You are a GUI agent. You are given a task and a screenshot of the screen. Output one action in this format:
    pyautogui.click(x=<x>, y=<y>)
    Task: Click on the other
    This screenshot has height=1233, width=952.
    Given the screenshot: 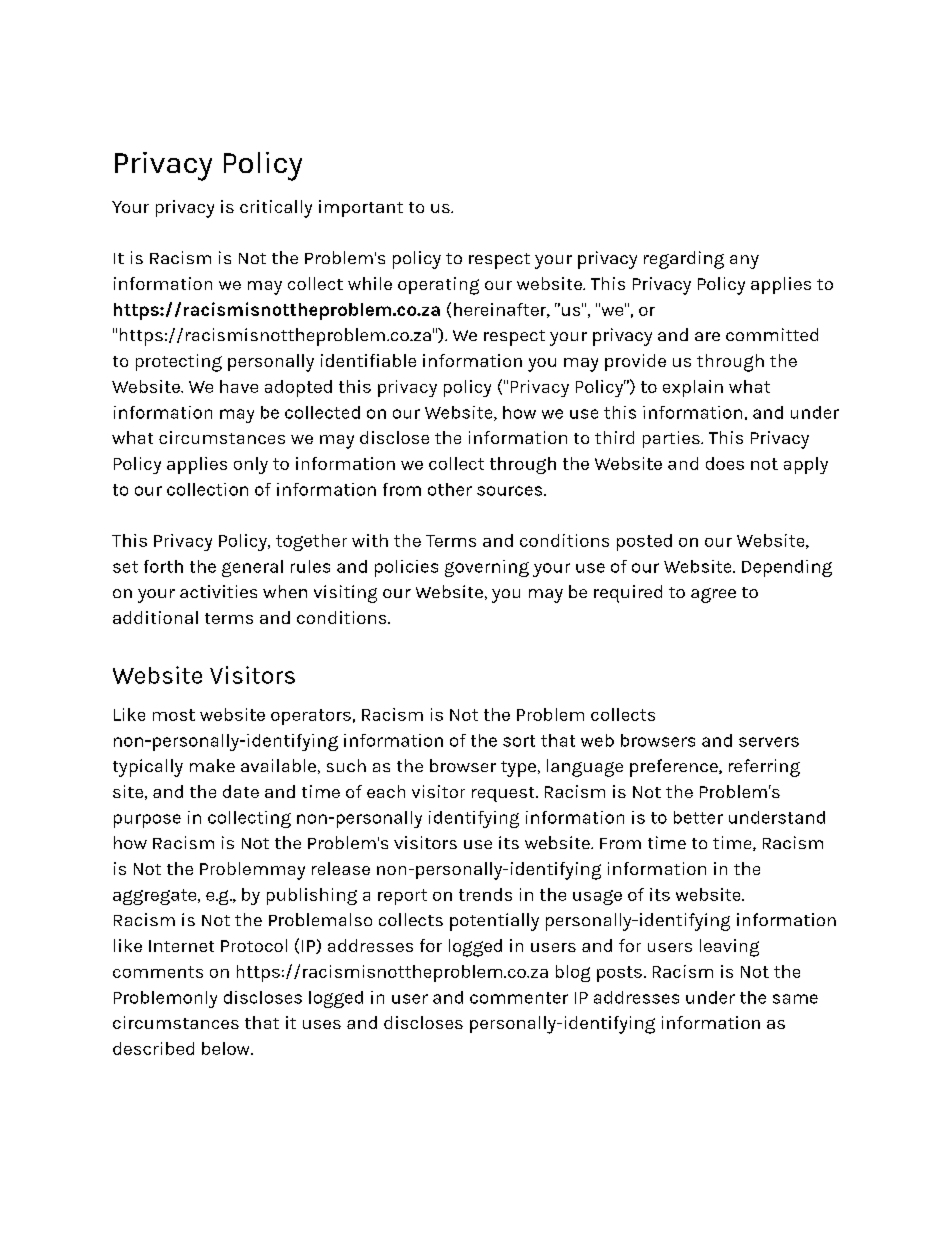 What is the action you would take?
    pyautogui.click(x=450, y=489)
